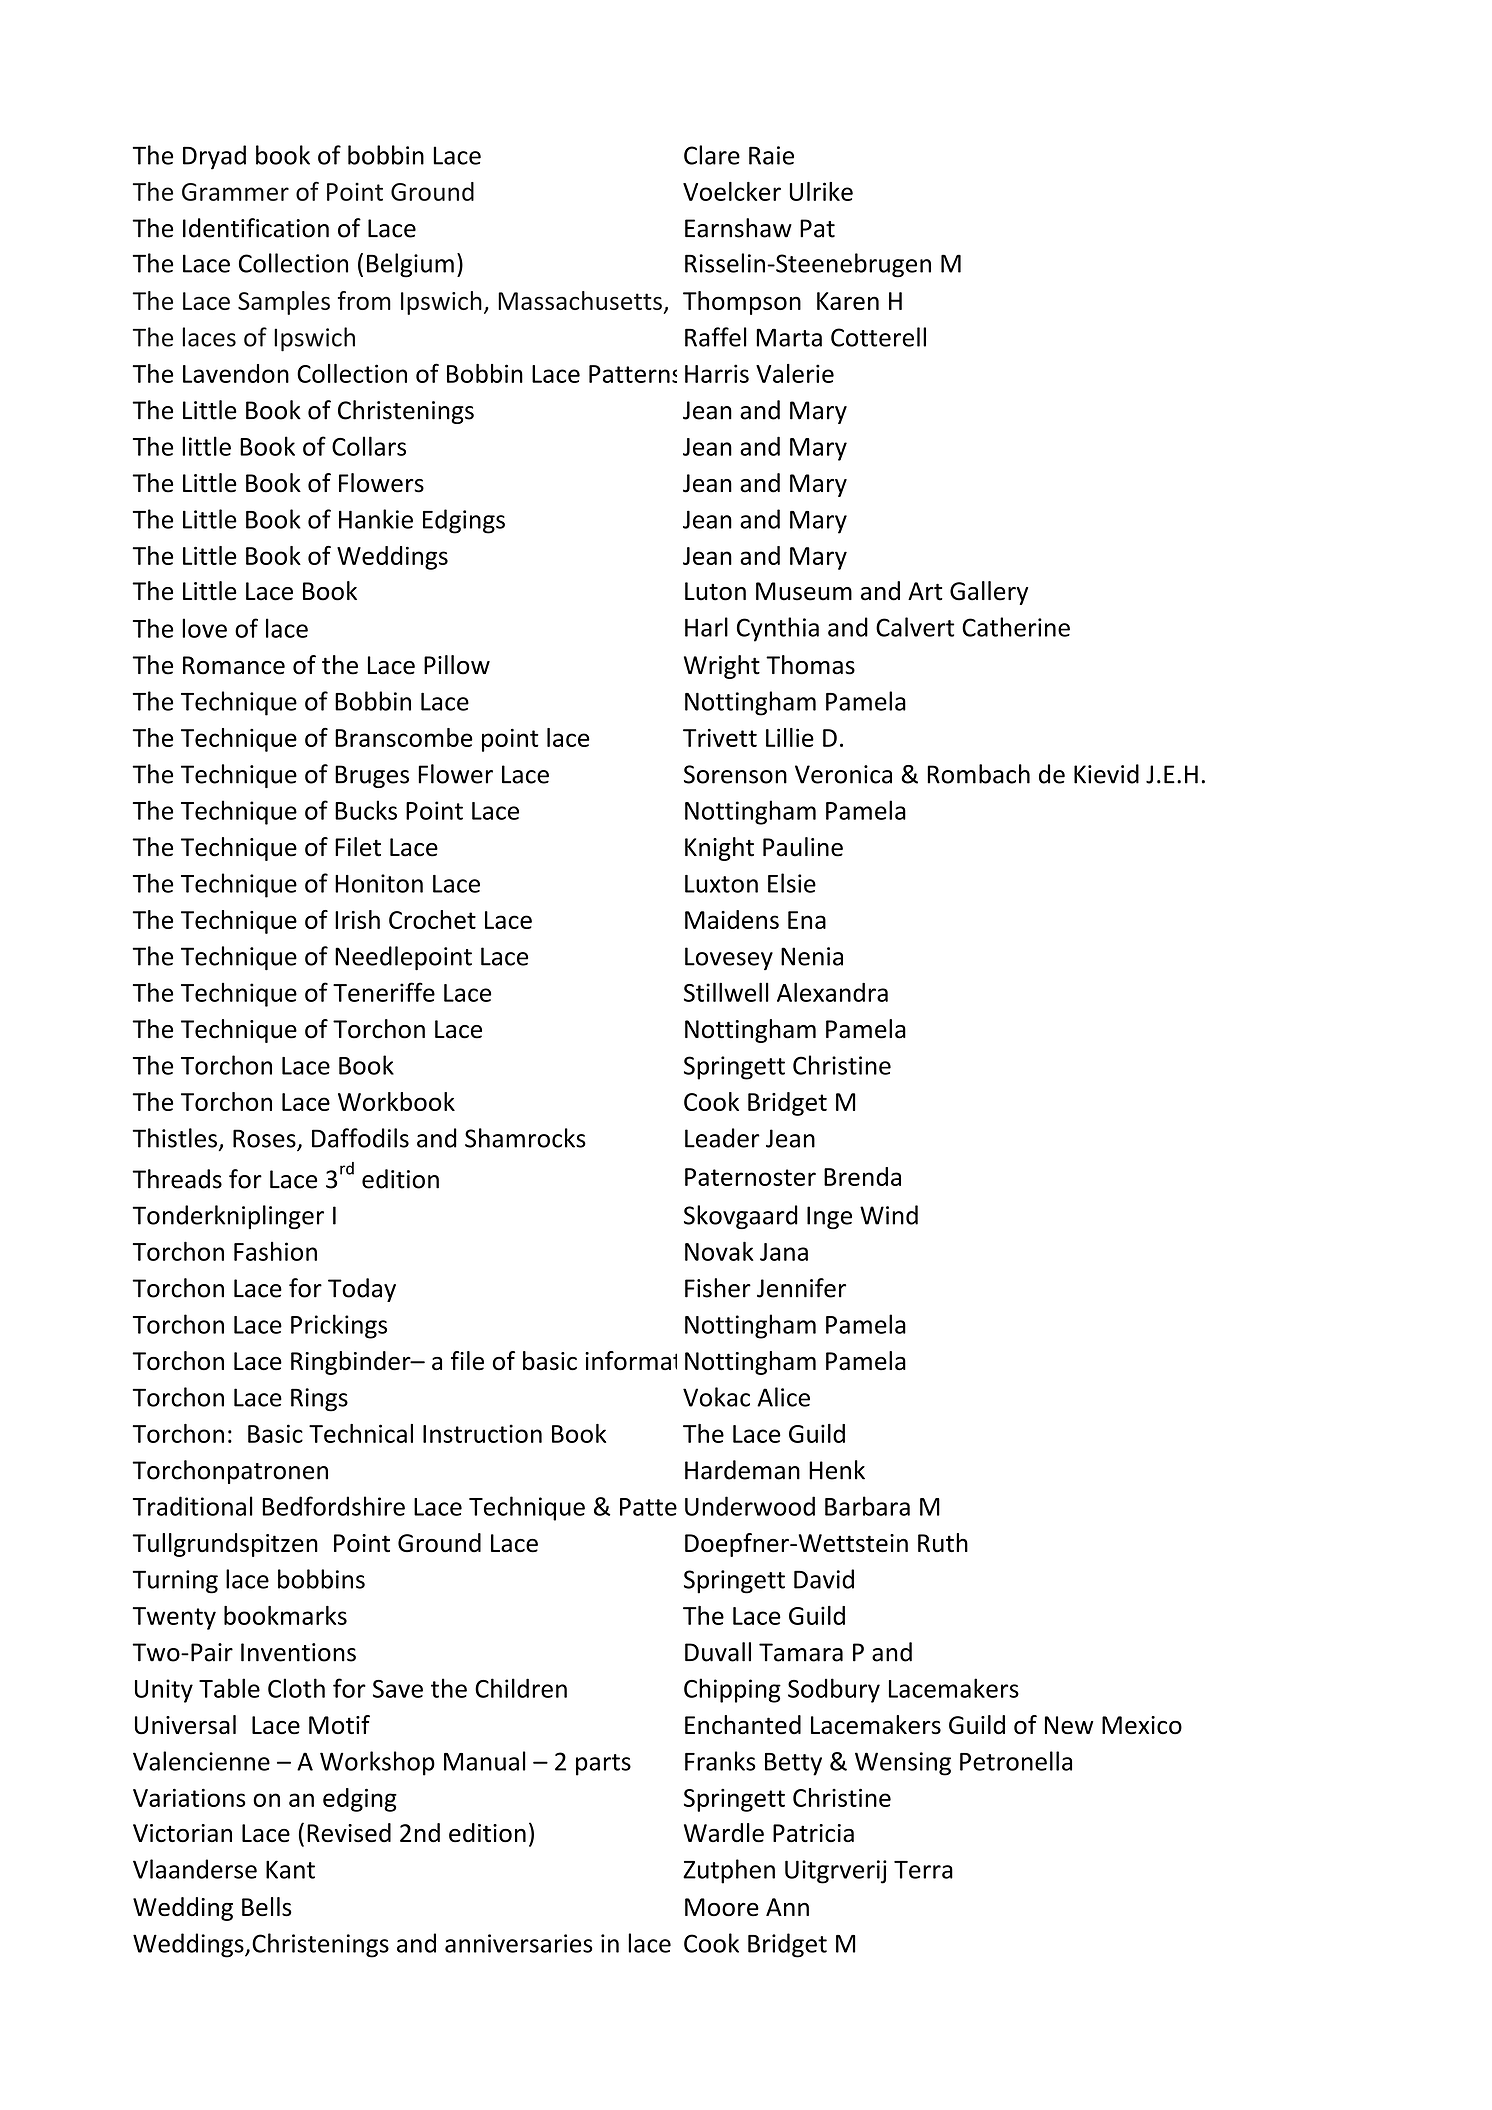 The width and height of the screenshot is (1492, 2110). Describe the element at coordinates (712, 155) in the screenshot. I see `Clare` at that location.
